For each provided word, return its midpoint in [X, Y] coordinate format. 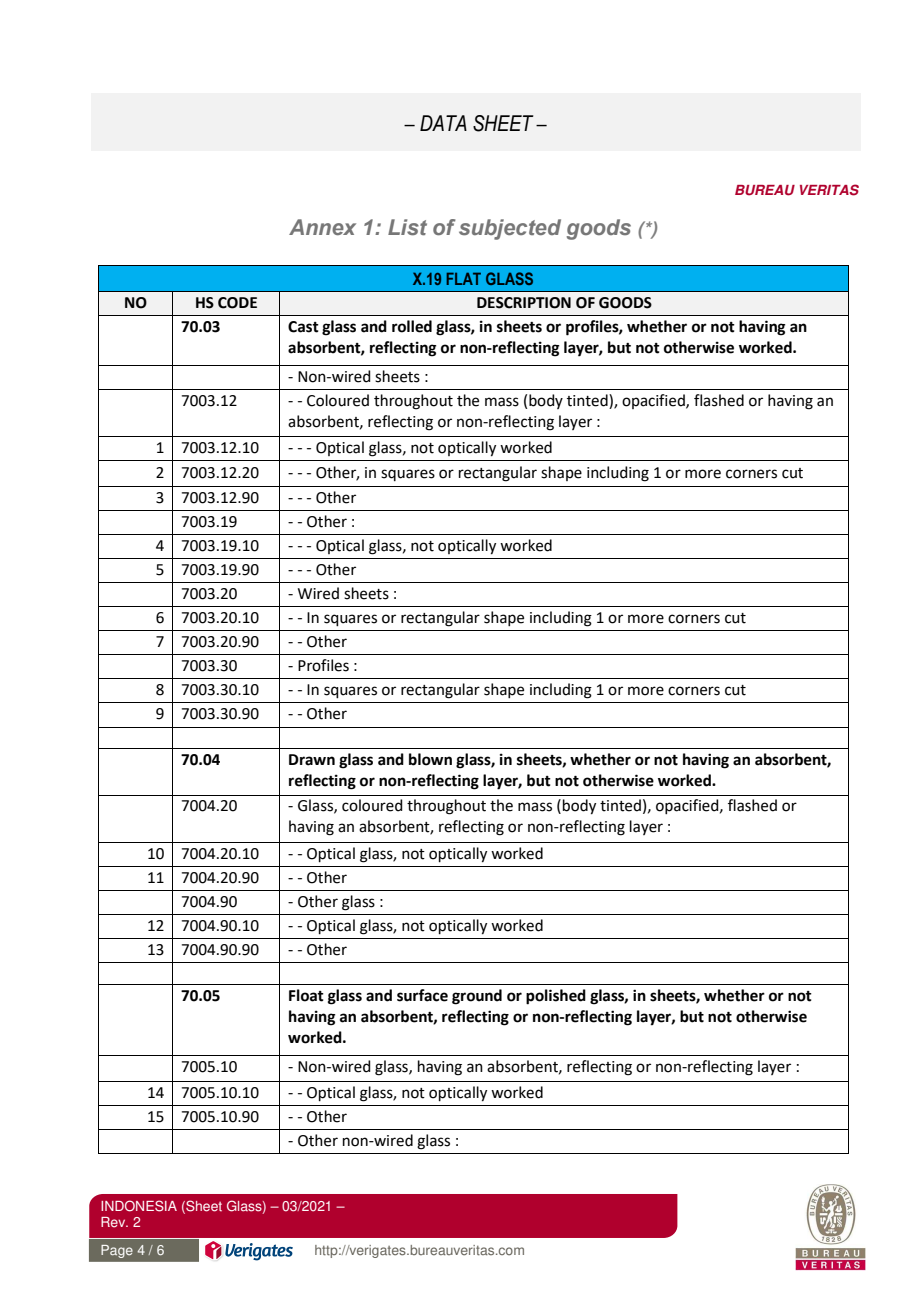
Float [306, 995]
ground [477, 997]
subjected [510, 229]
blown [430, 759]
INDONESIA [139, 1206]
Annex [322, 227]
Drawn [312, 760]
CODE [237, 303]
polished [556, 997]
